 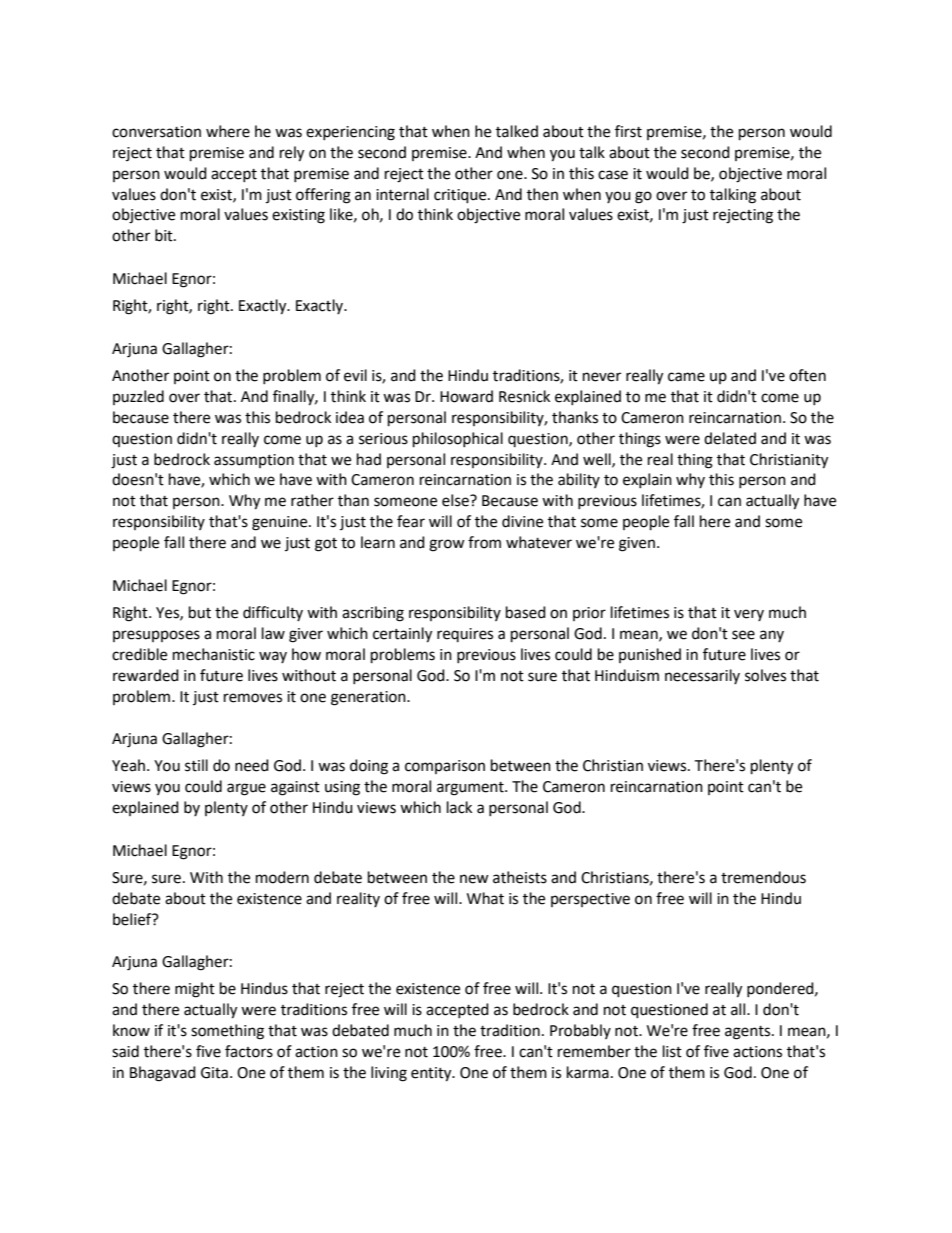 What do you see at coordinates (458, 440) in the image?
I see `philosophical` at bounding box center [458, 440].
